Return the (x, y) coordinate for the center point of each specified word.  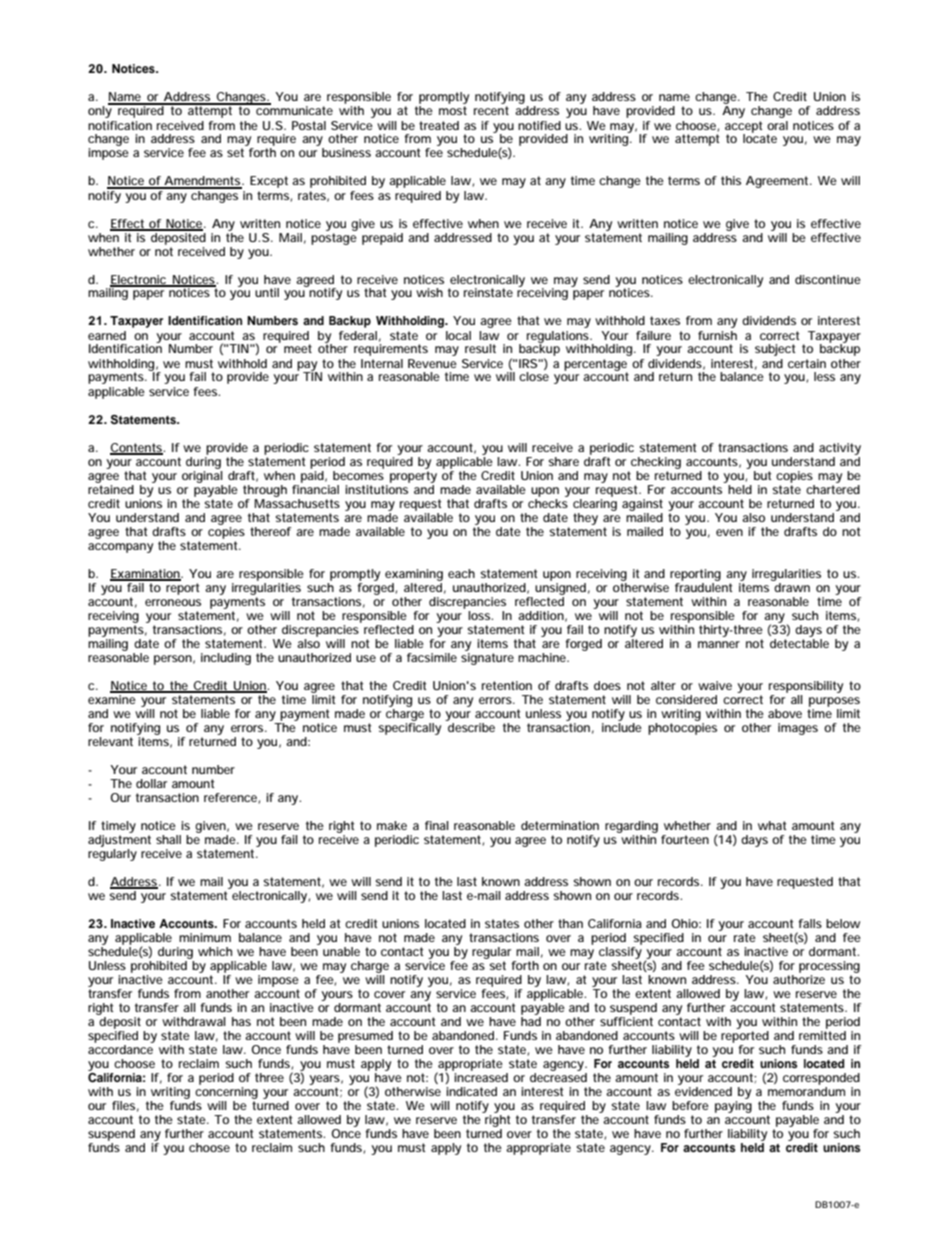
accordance (120, 1049)
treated (439, 125)
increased (481, 1077)
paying (733, 1107)
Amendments (202, 182)
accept (744, 128)
